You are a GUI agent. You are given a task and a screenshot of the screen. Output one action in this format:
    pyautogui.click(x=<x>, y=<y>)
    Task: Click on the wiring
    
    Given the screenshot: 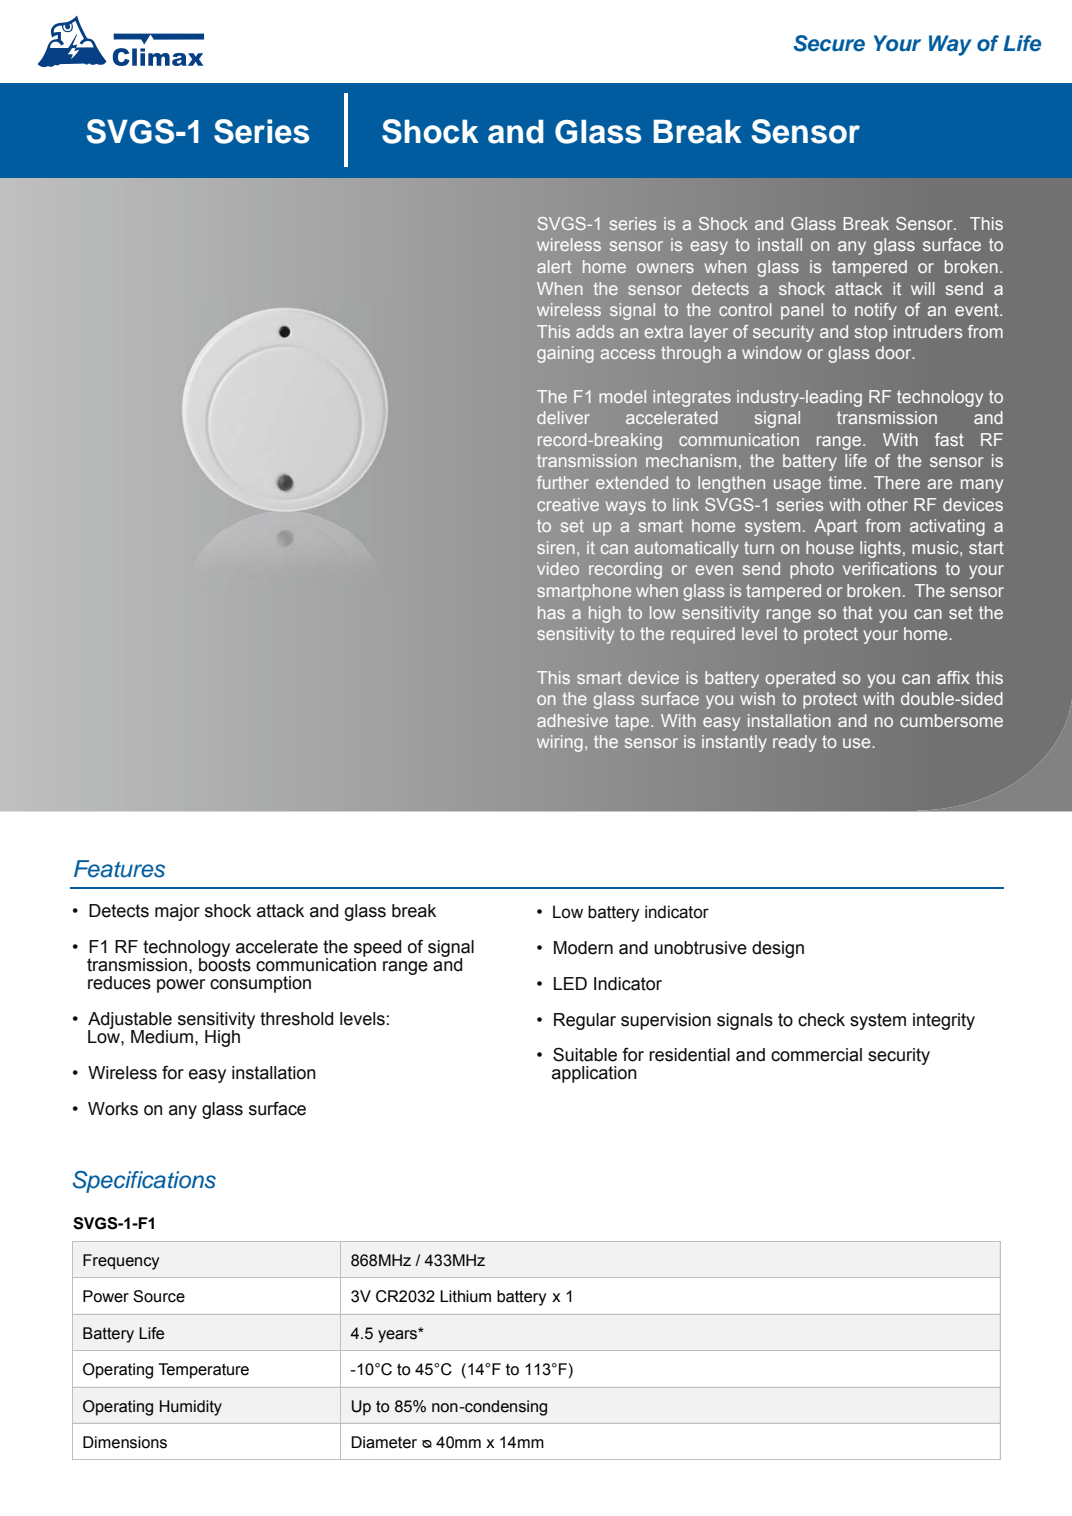 What is the action you would take?
    pyautogui.click(x=560, y=743)
